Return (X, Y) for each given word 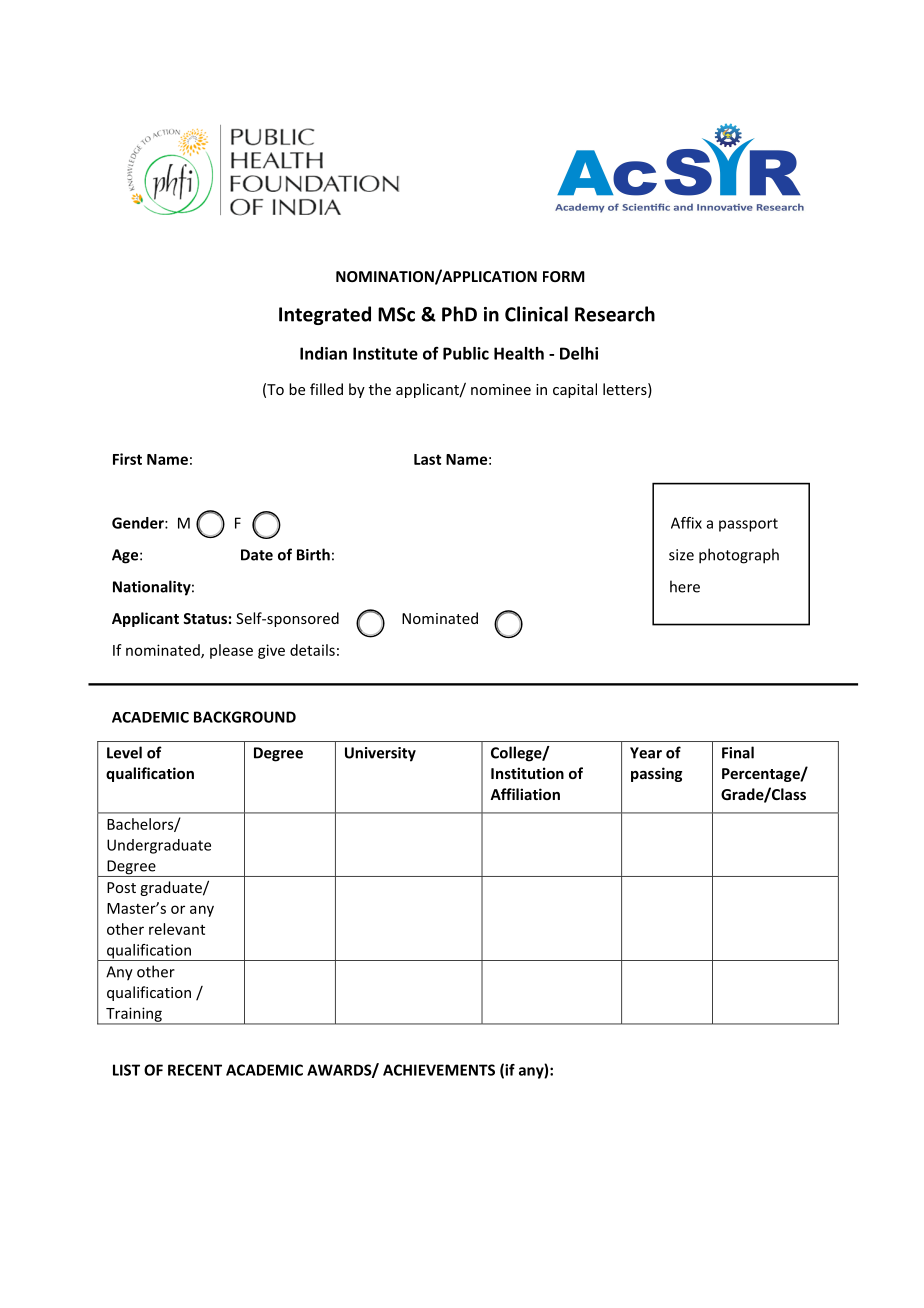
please (231, 651)
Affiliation (525, 794)
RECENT (195, 1070)
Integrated (325, 315)
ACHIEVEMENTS (439, 1070)
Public (466, 353)
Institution (527, 773)
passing (656, 774)
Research (615, 314)
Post (121, 887)
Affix (686, 523)
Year (646, 753)
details (312, 650)
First (127, 459)
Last (427, 459)
